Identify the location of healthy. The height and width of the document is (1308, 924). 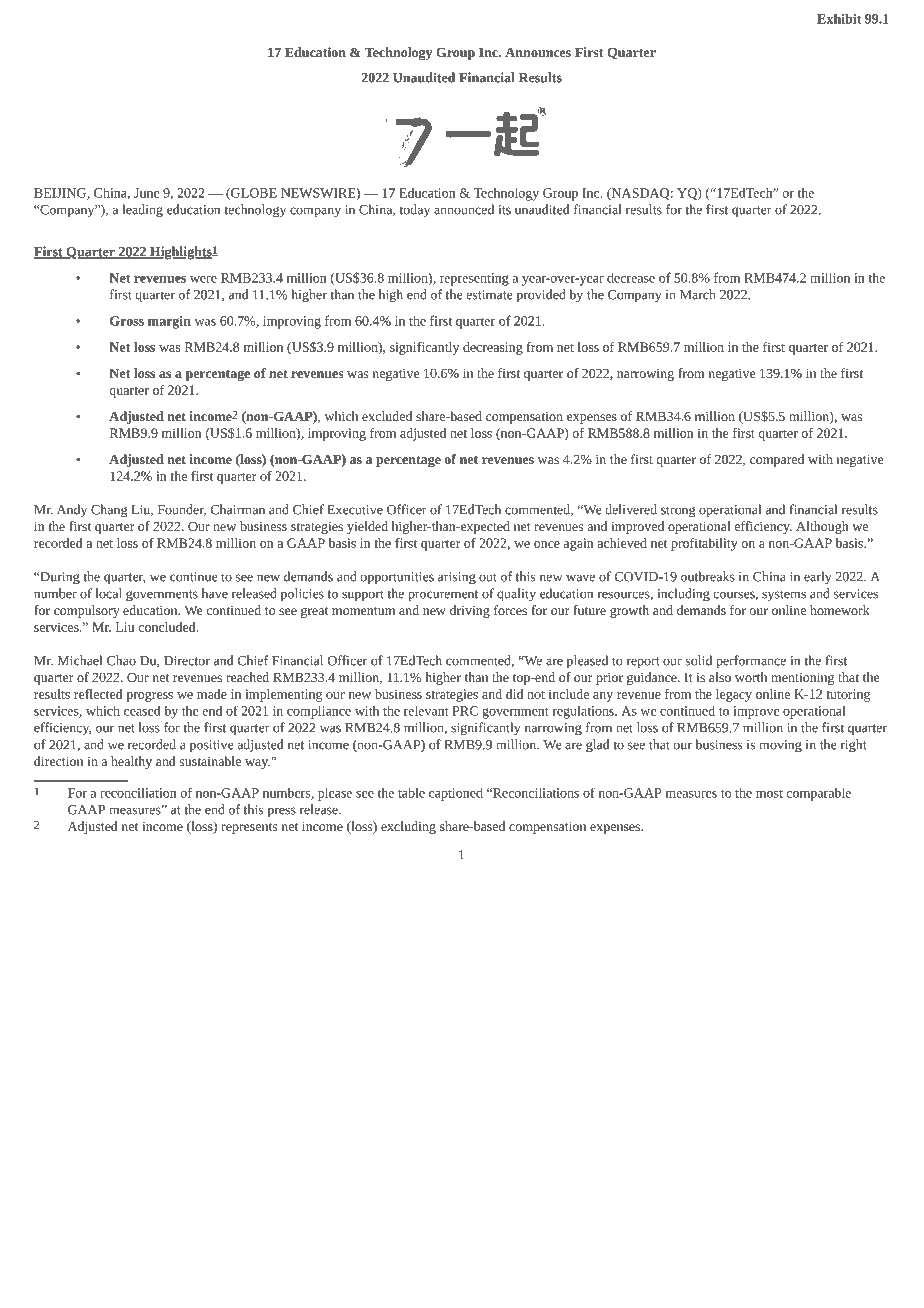
(131, 762).
